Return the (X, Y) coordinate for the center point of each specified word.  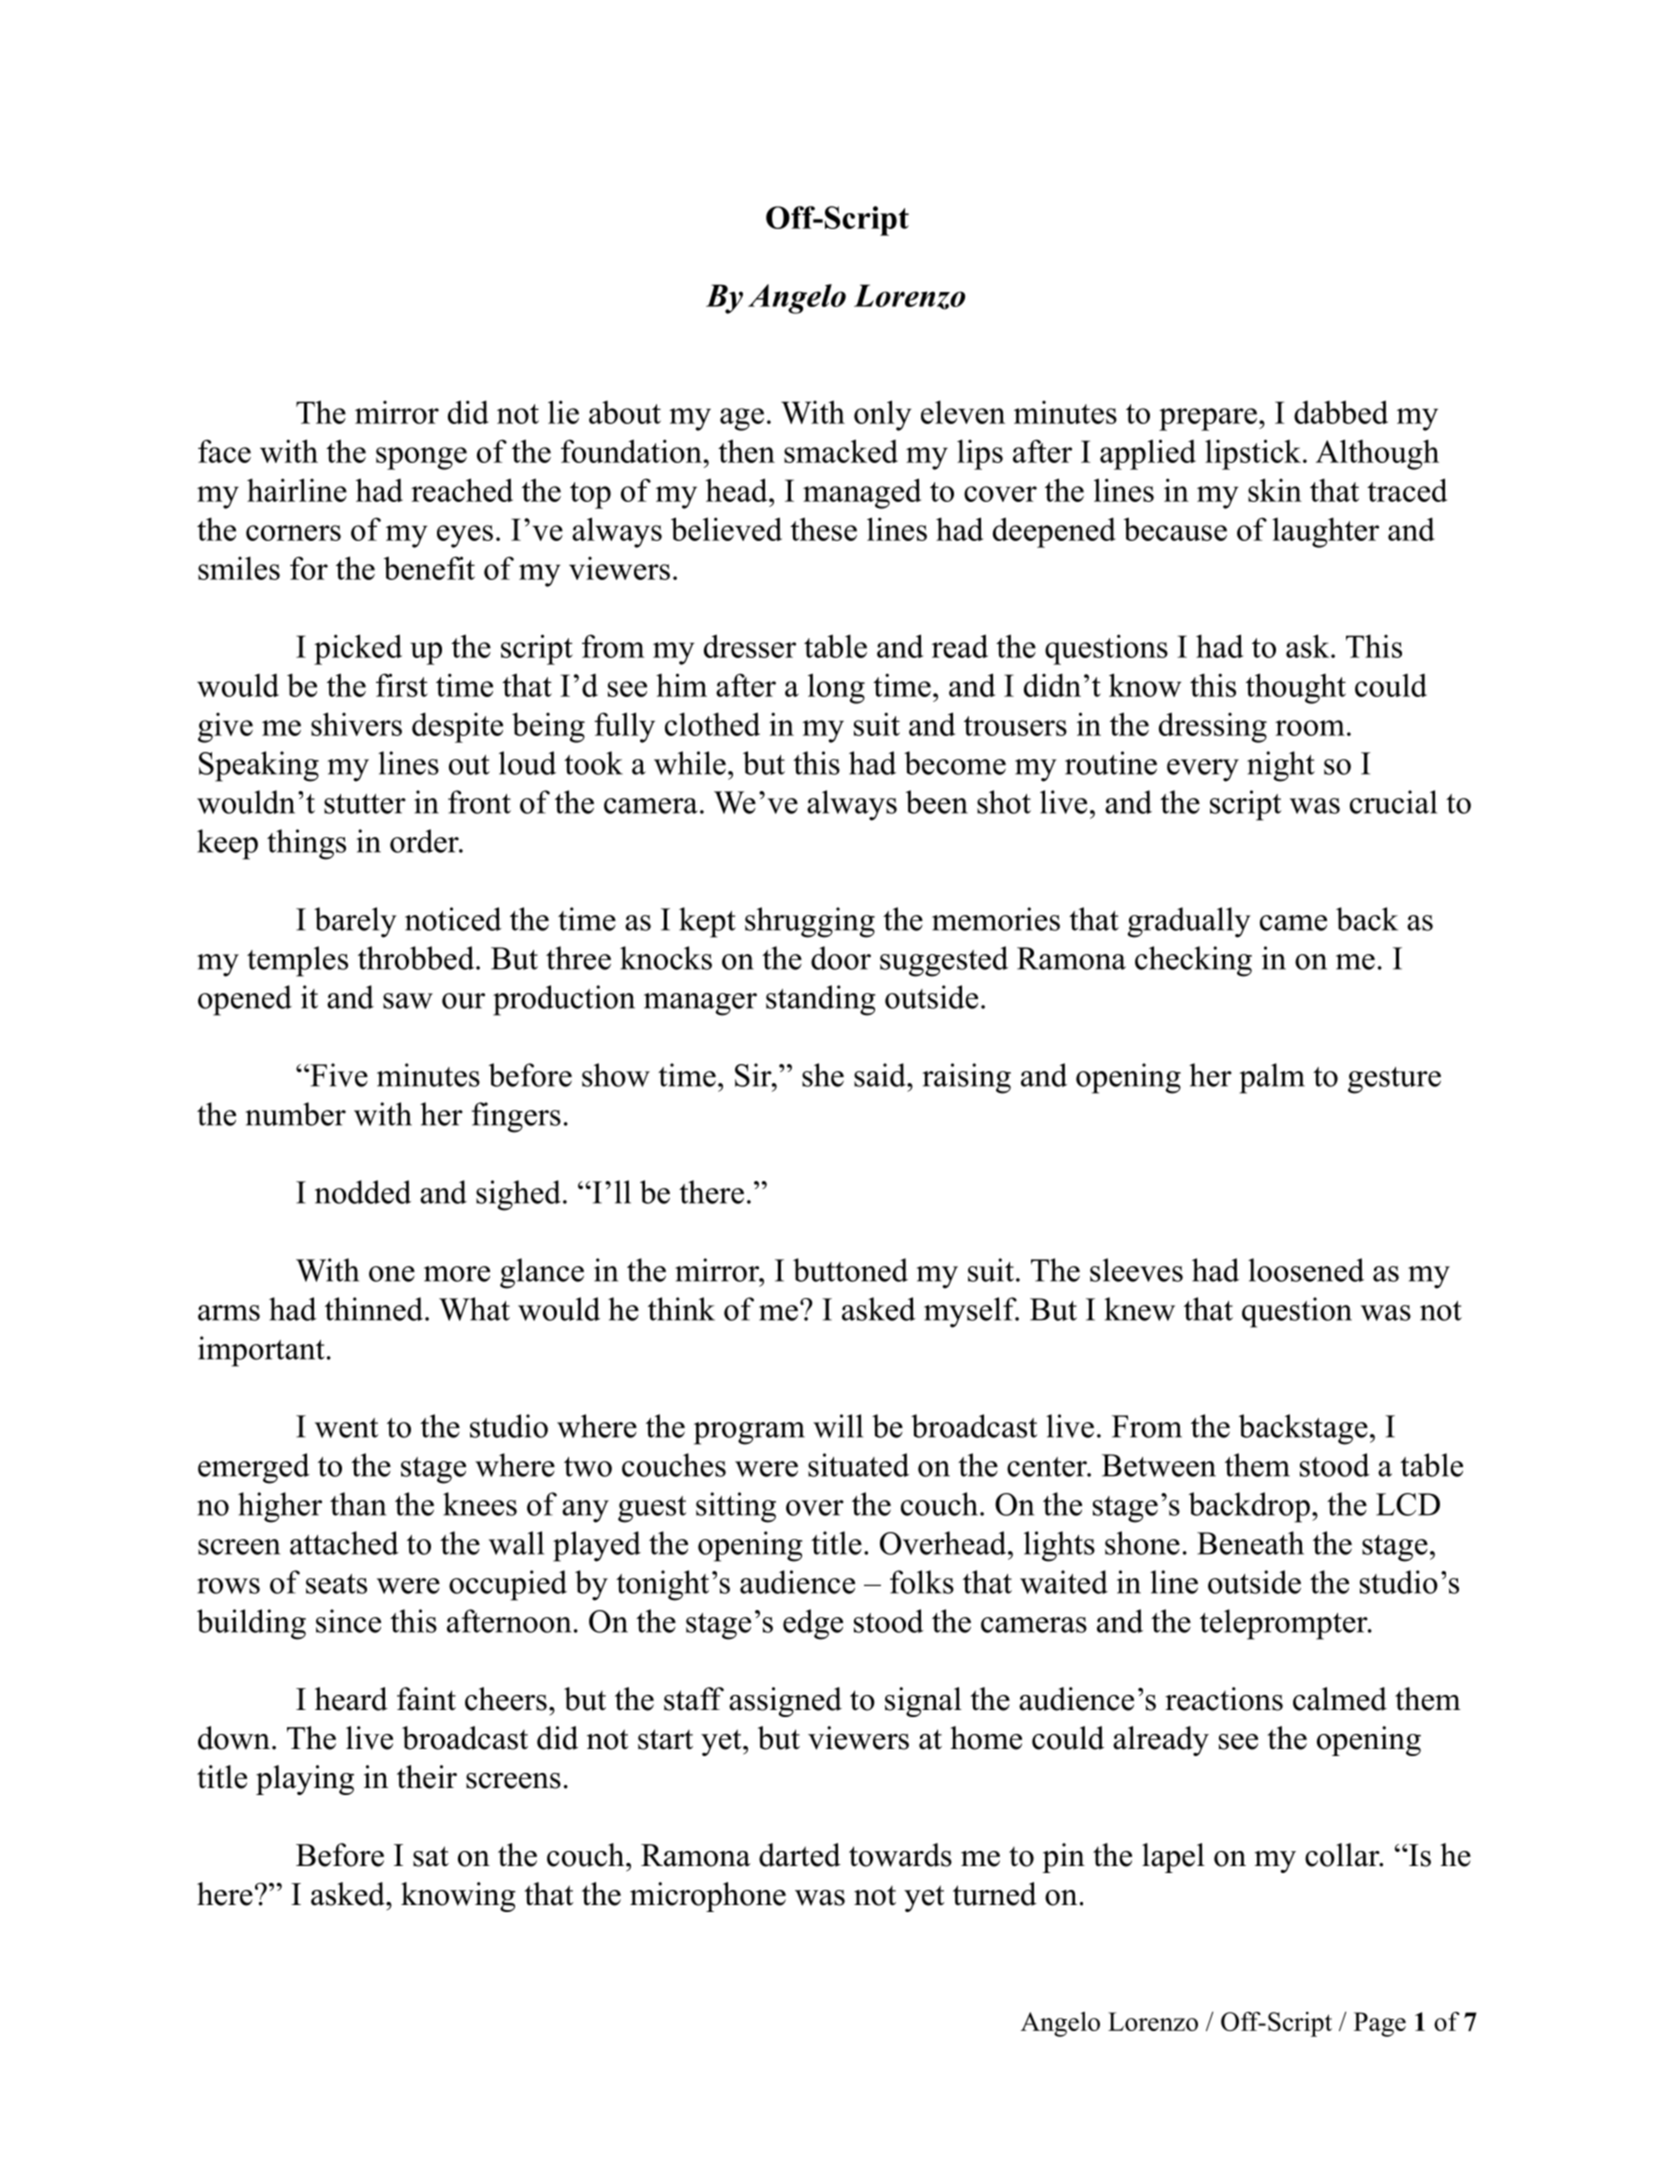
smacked (841, 451)
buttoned (850, 1270)
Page (1380, 2024)
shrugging (810, 922)
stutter (365, 804)
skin (1275, 490)
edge (813, 1624)
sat (431, 1856)
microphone (708, 1897)
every (1203, 770)
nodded (363, 1192)
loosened (1306, 1270)
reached (462, 490)
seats (336, 1584)
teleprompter (1284, 1624)
